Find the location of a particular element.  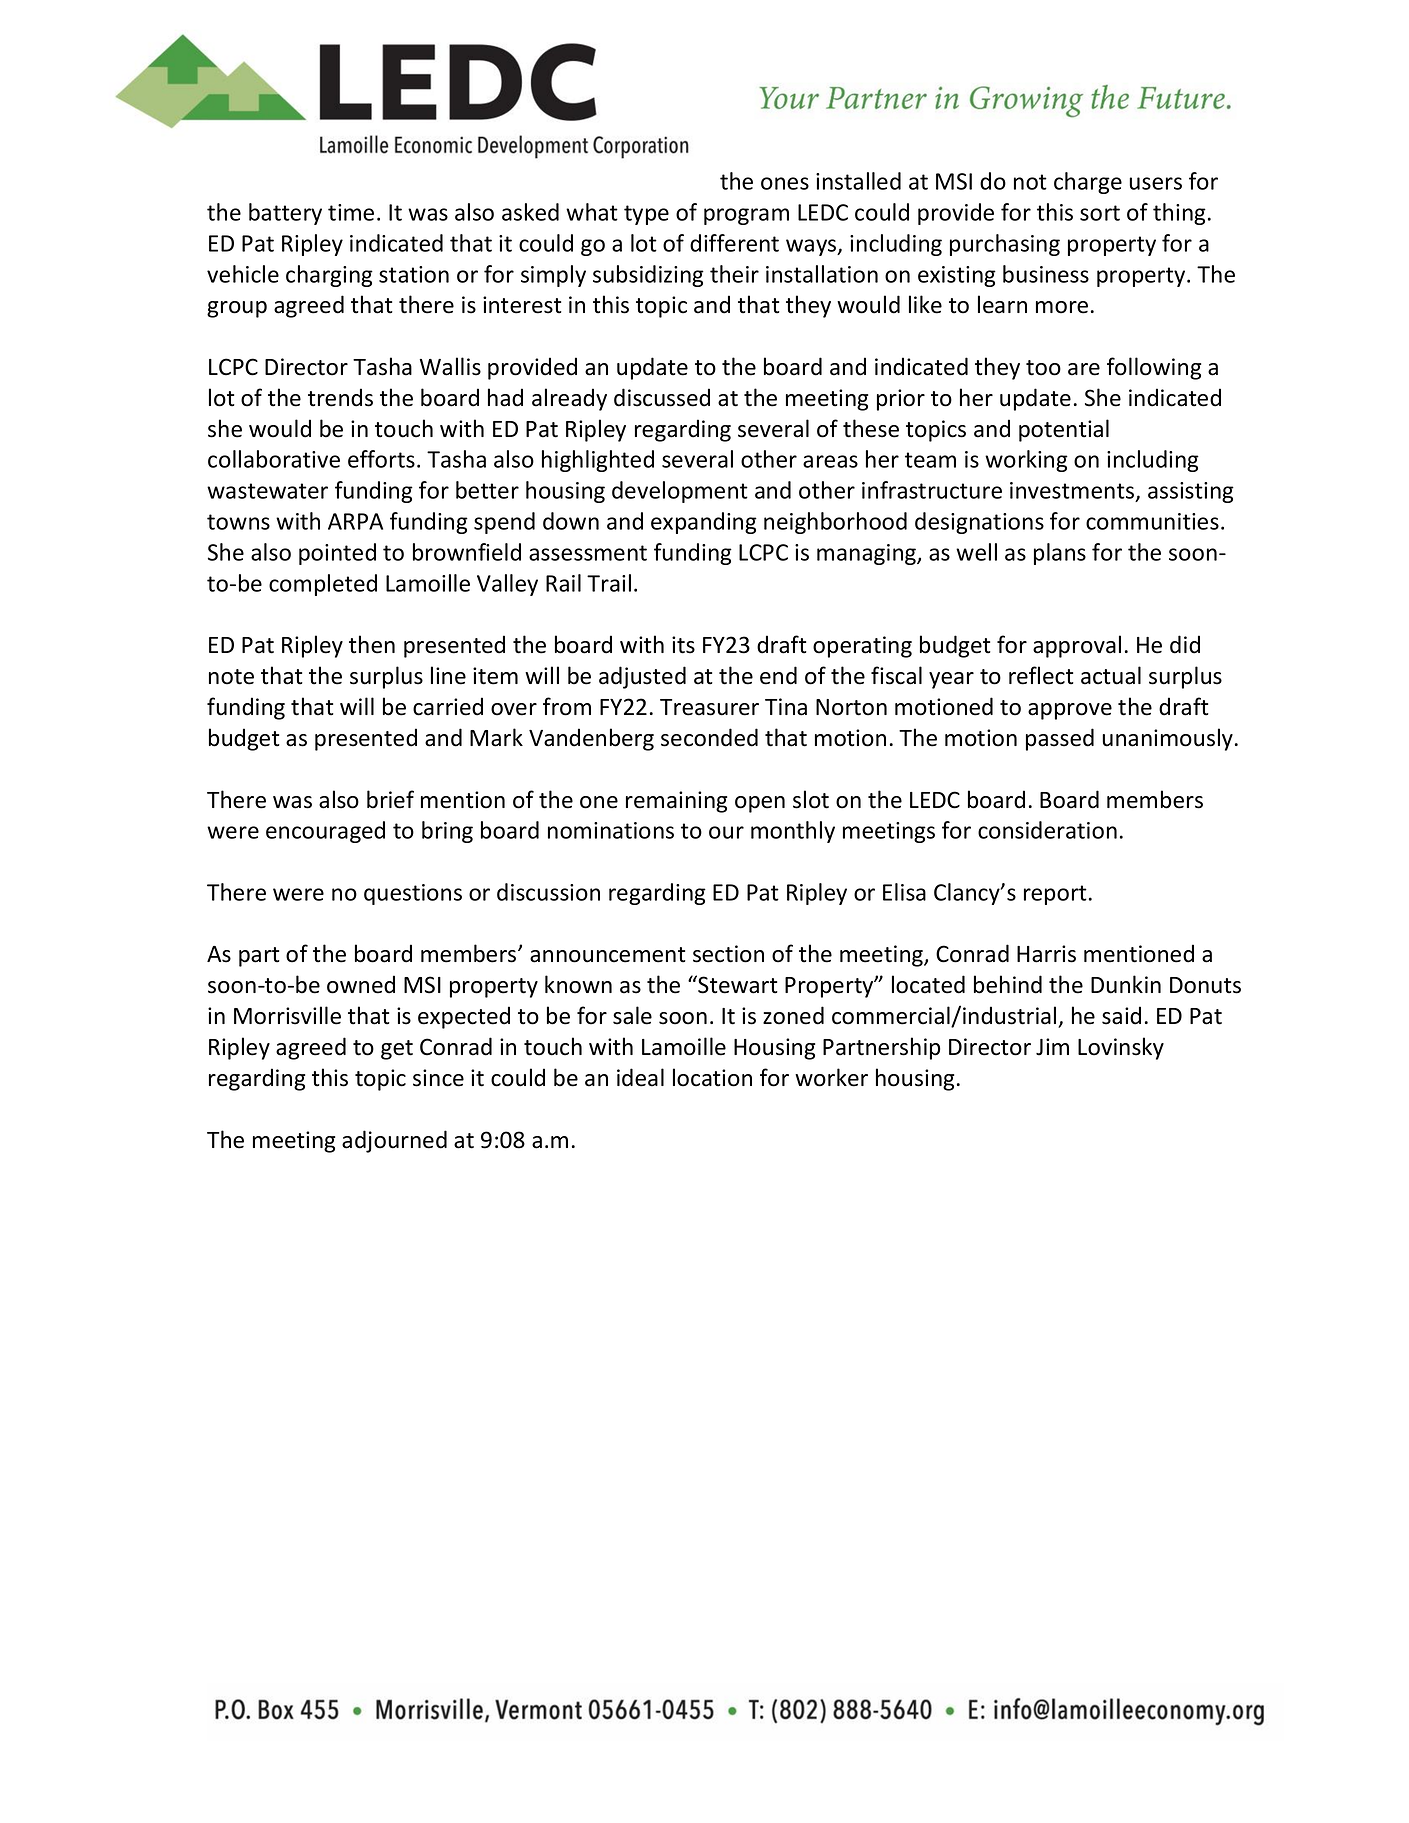

Treasurer is located at coordinates (709, 707).
